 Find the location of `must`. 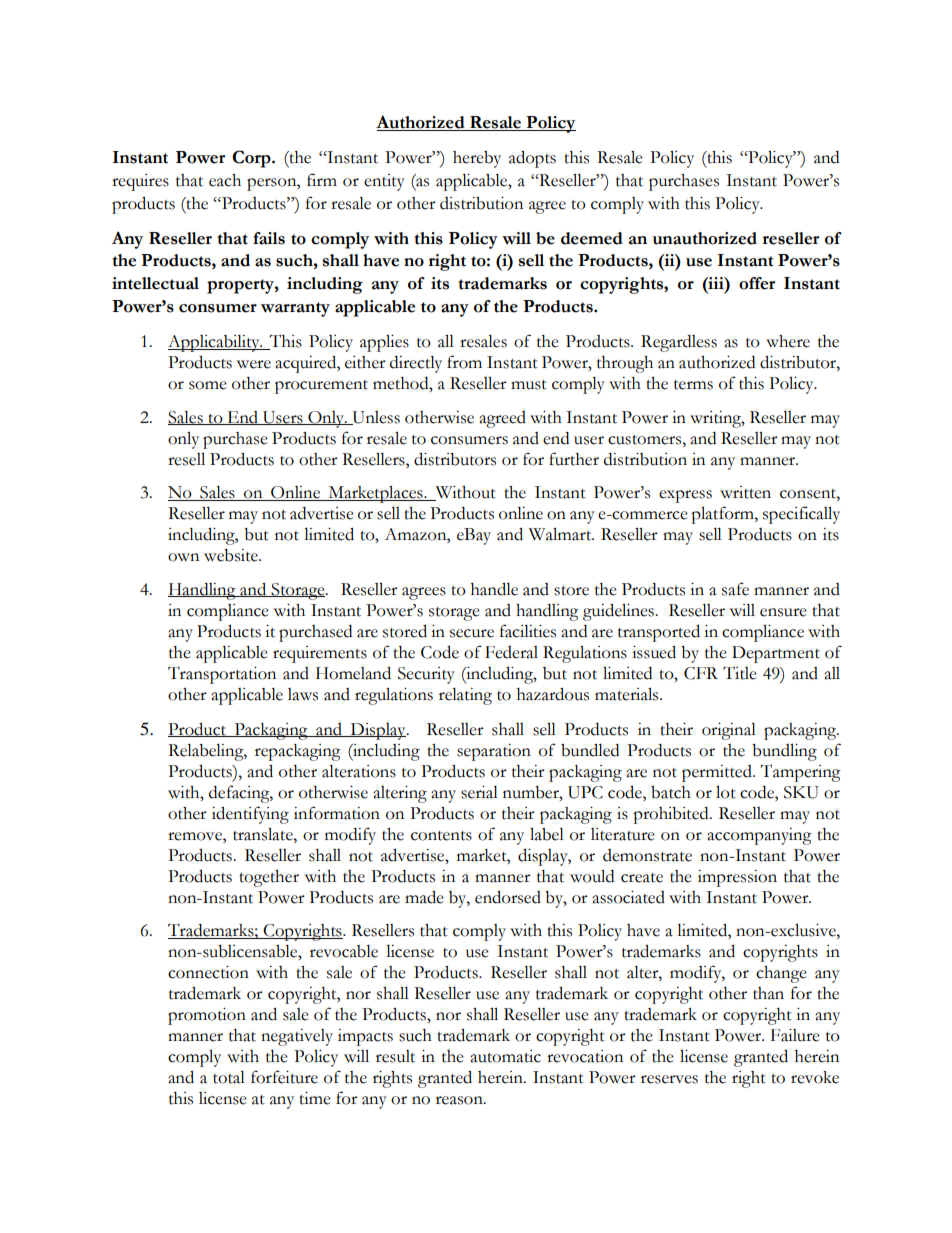

must is located at coordinates (529, 385).
